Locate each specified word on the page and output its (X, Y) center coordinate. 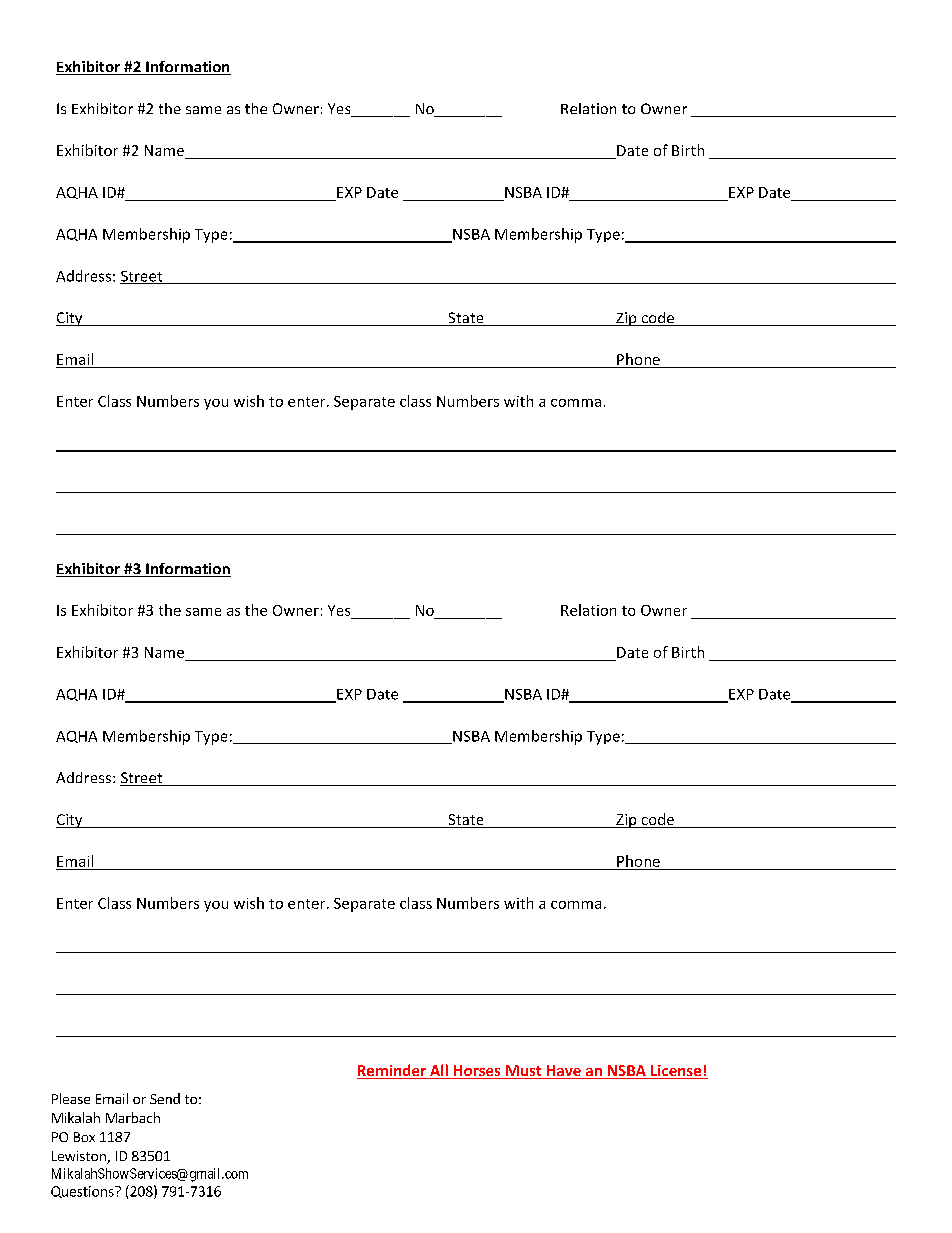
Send (165, 1098)
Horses (477, 1072)
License (676, 1072)
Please (71, 1098)
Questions (83, 1192)
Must (524, 1072)
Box (84, 1137)
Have (563, 1072)
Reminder (392, 1071)
